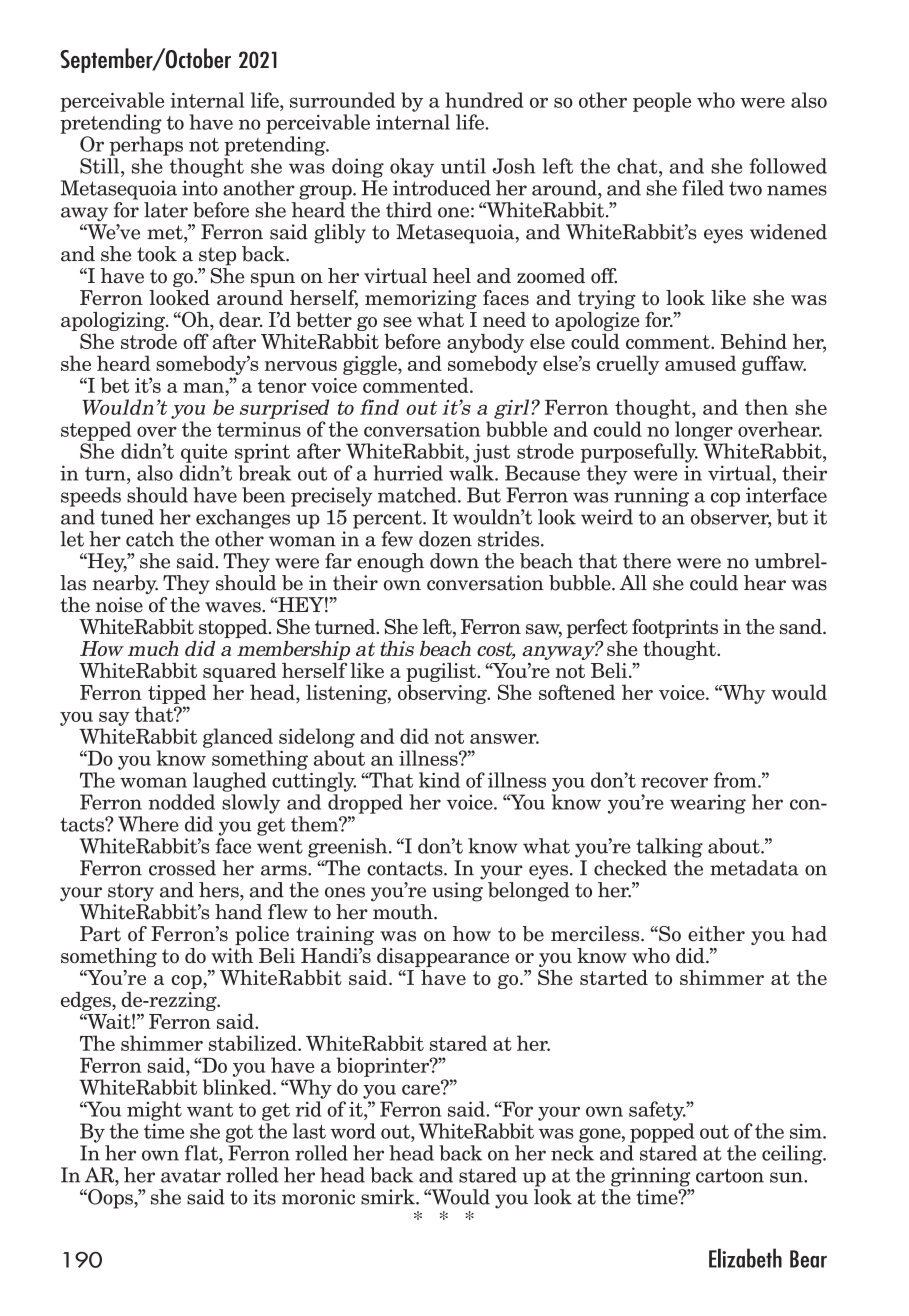 The height and width of the screenshot is (1316, 909). I want to click on footprints, so click(675, 628).
